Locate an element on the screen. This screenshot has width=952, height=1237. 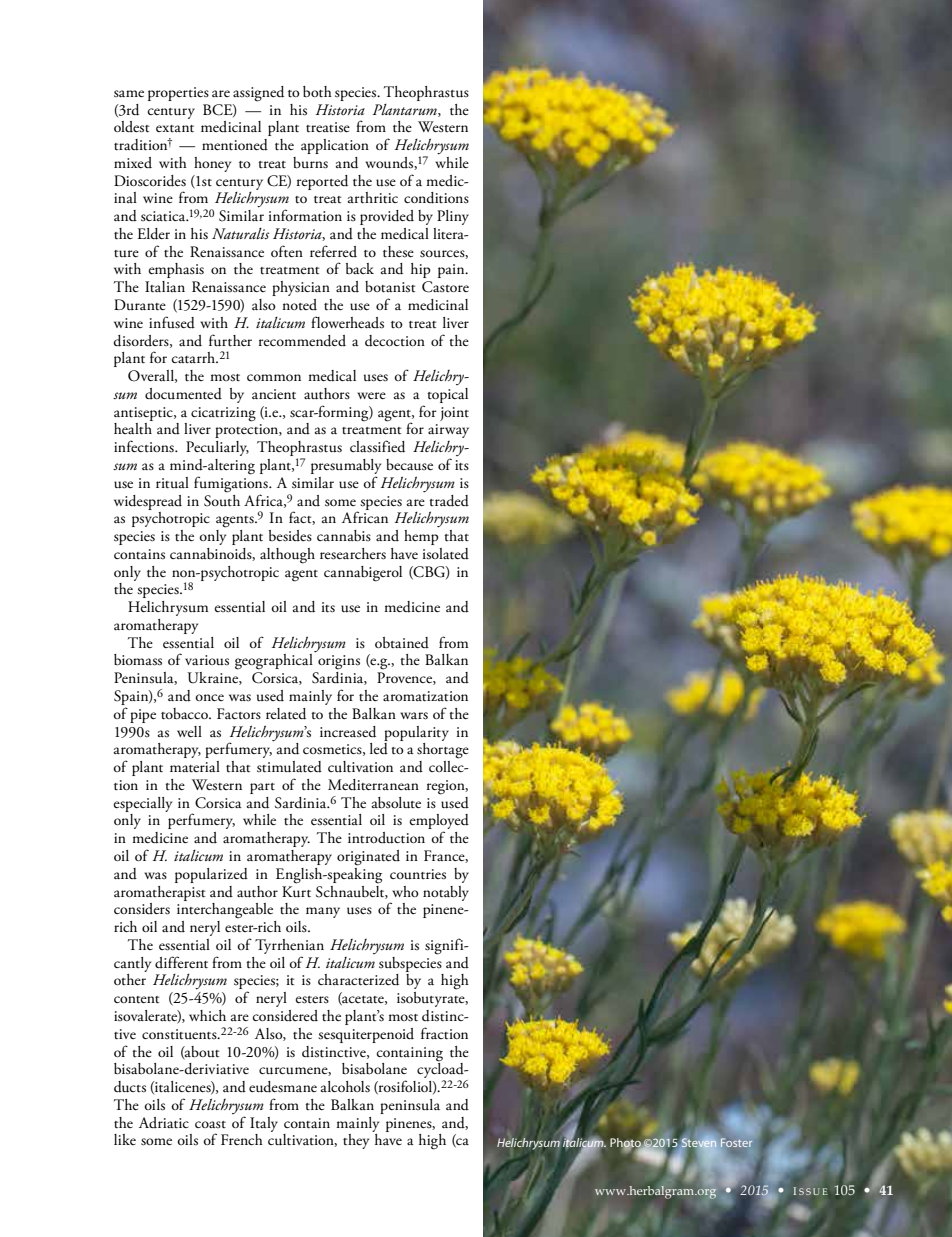
shortage is located at coordinates (443, 751).
